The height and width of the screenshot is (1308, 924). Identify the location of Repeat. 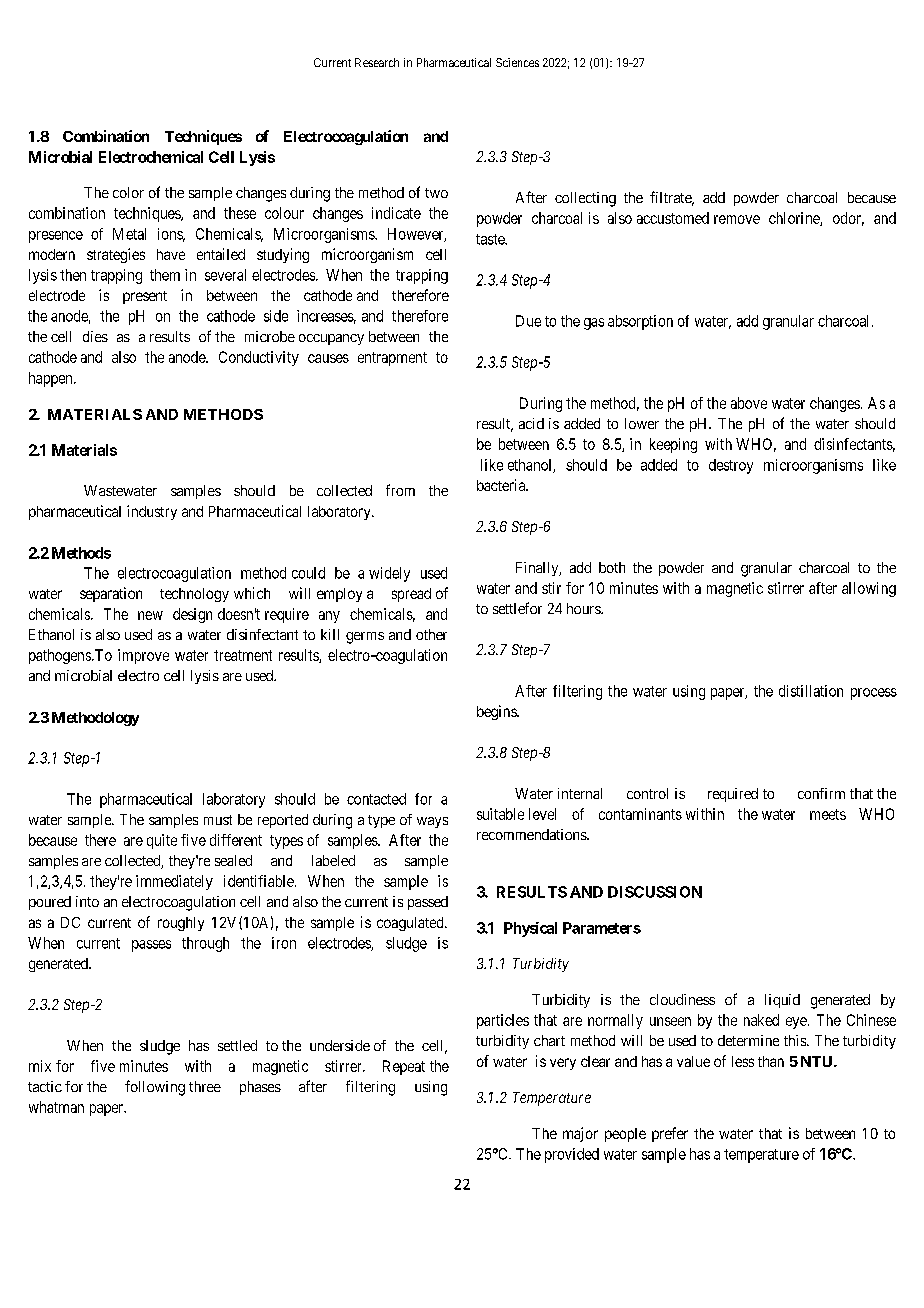
(404, 1067).
